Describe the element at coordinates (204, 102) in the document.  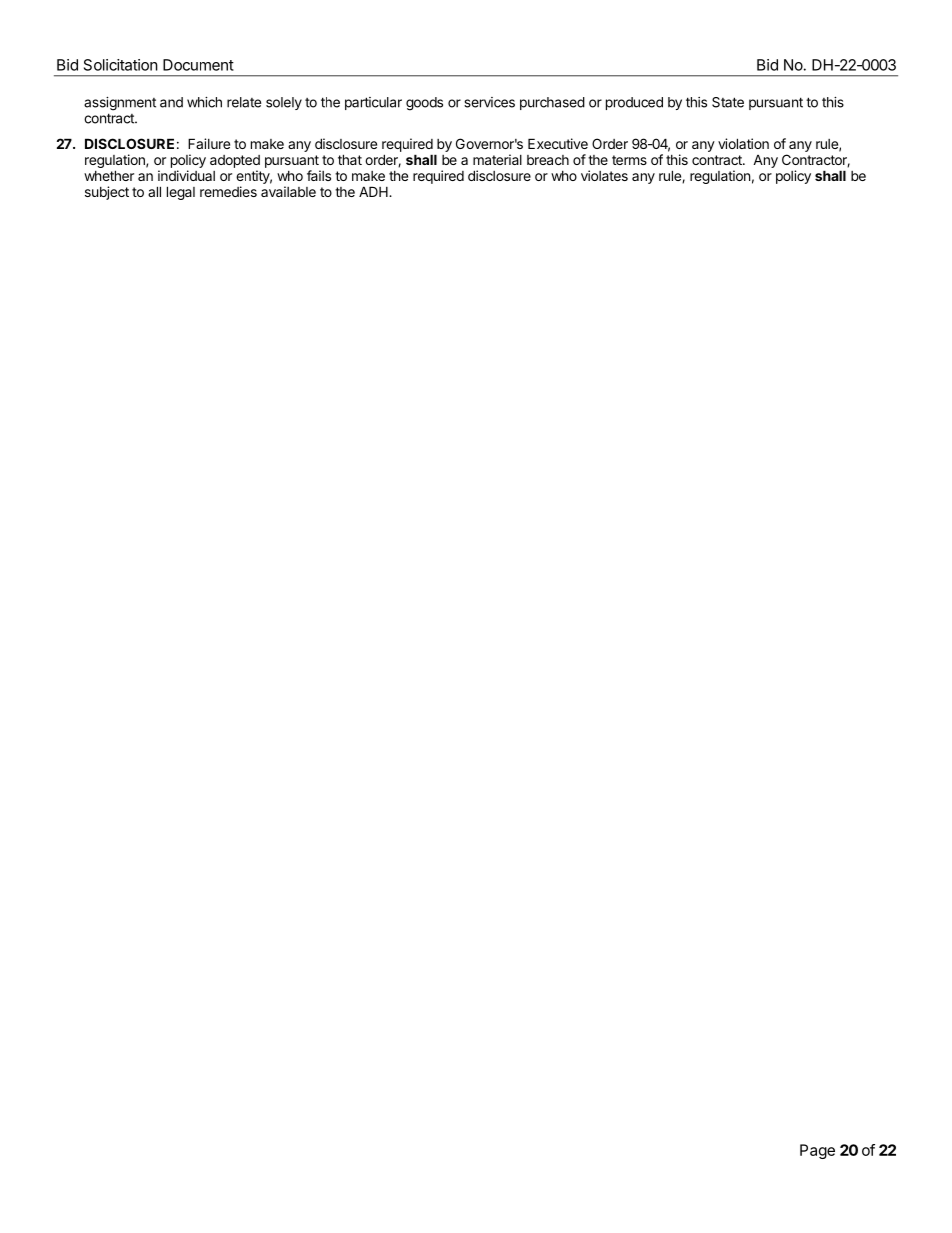
I see `which` at that location.
